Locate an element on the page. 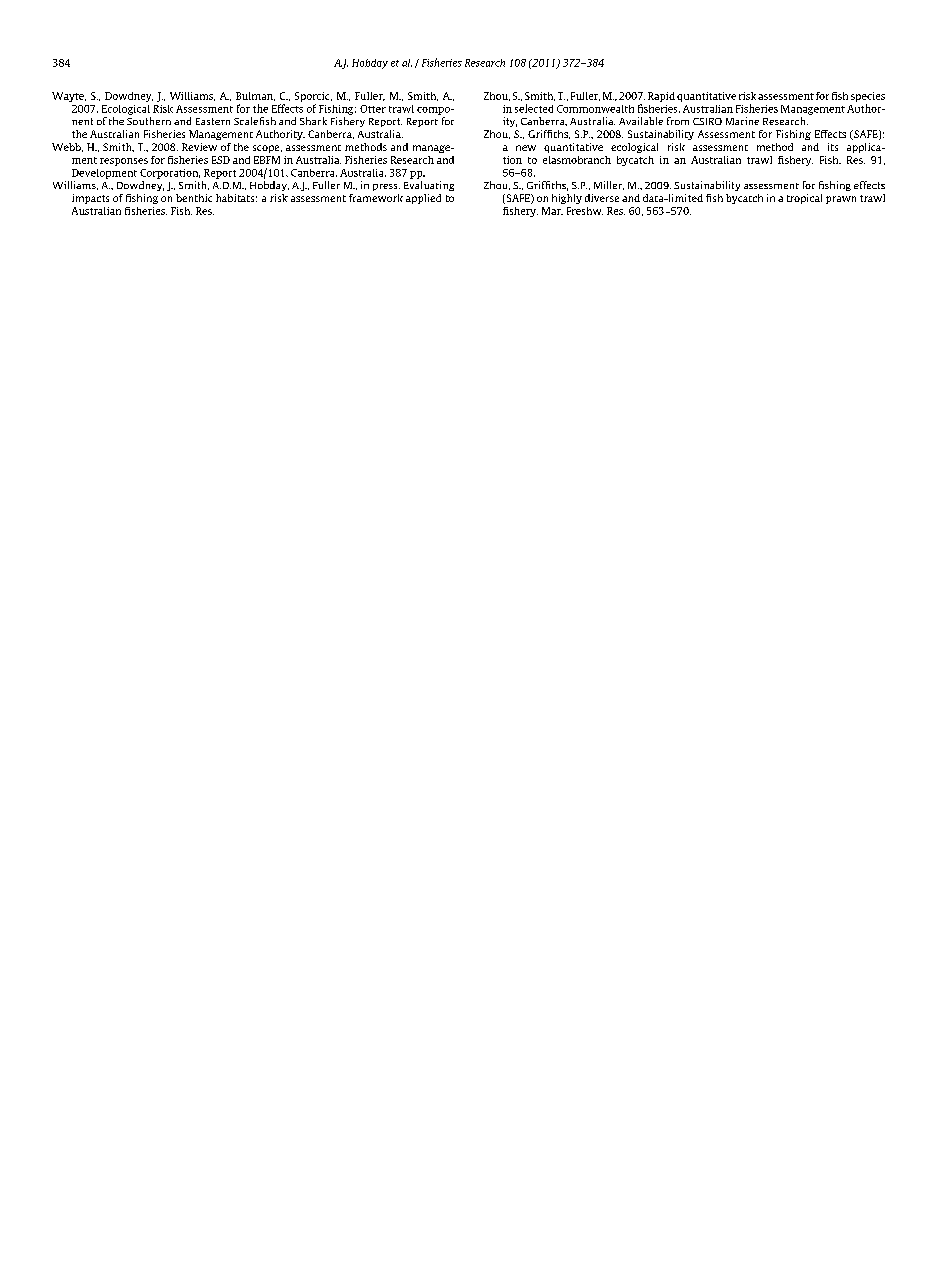  Available is located at coordinates (641, 121).
